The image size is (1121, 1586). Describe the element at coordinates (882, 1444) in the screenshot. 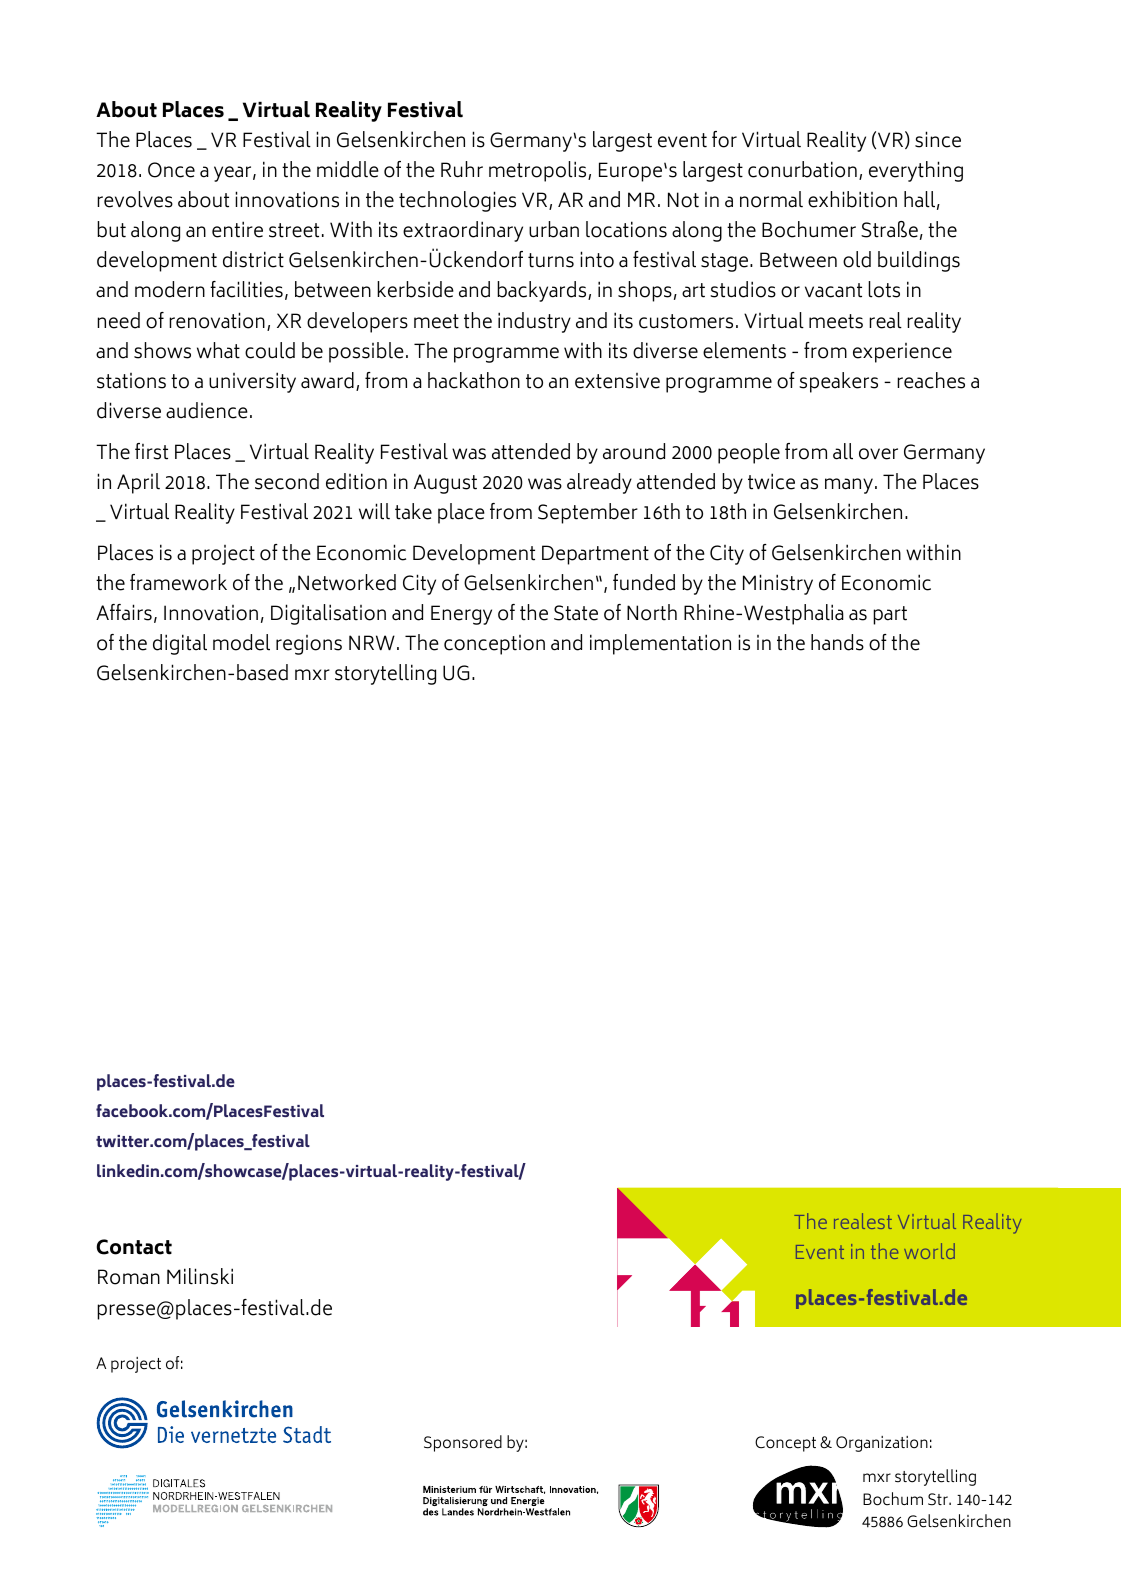

I see `Organization` at that location.
